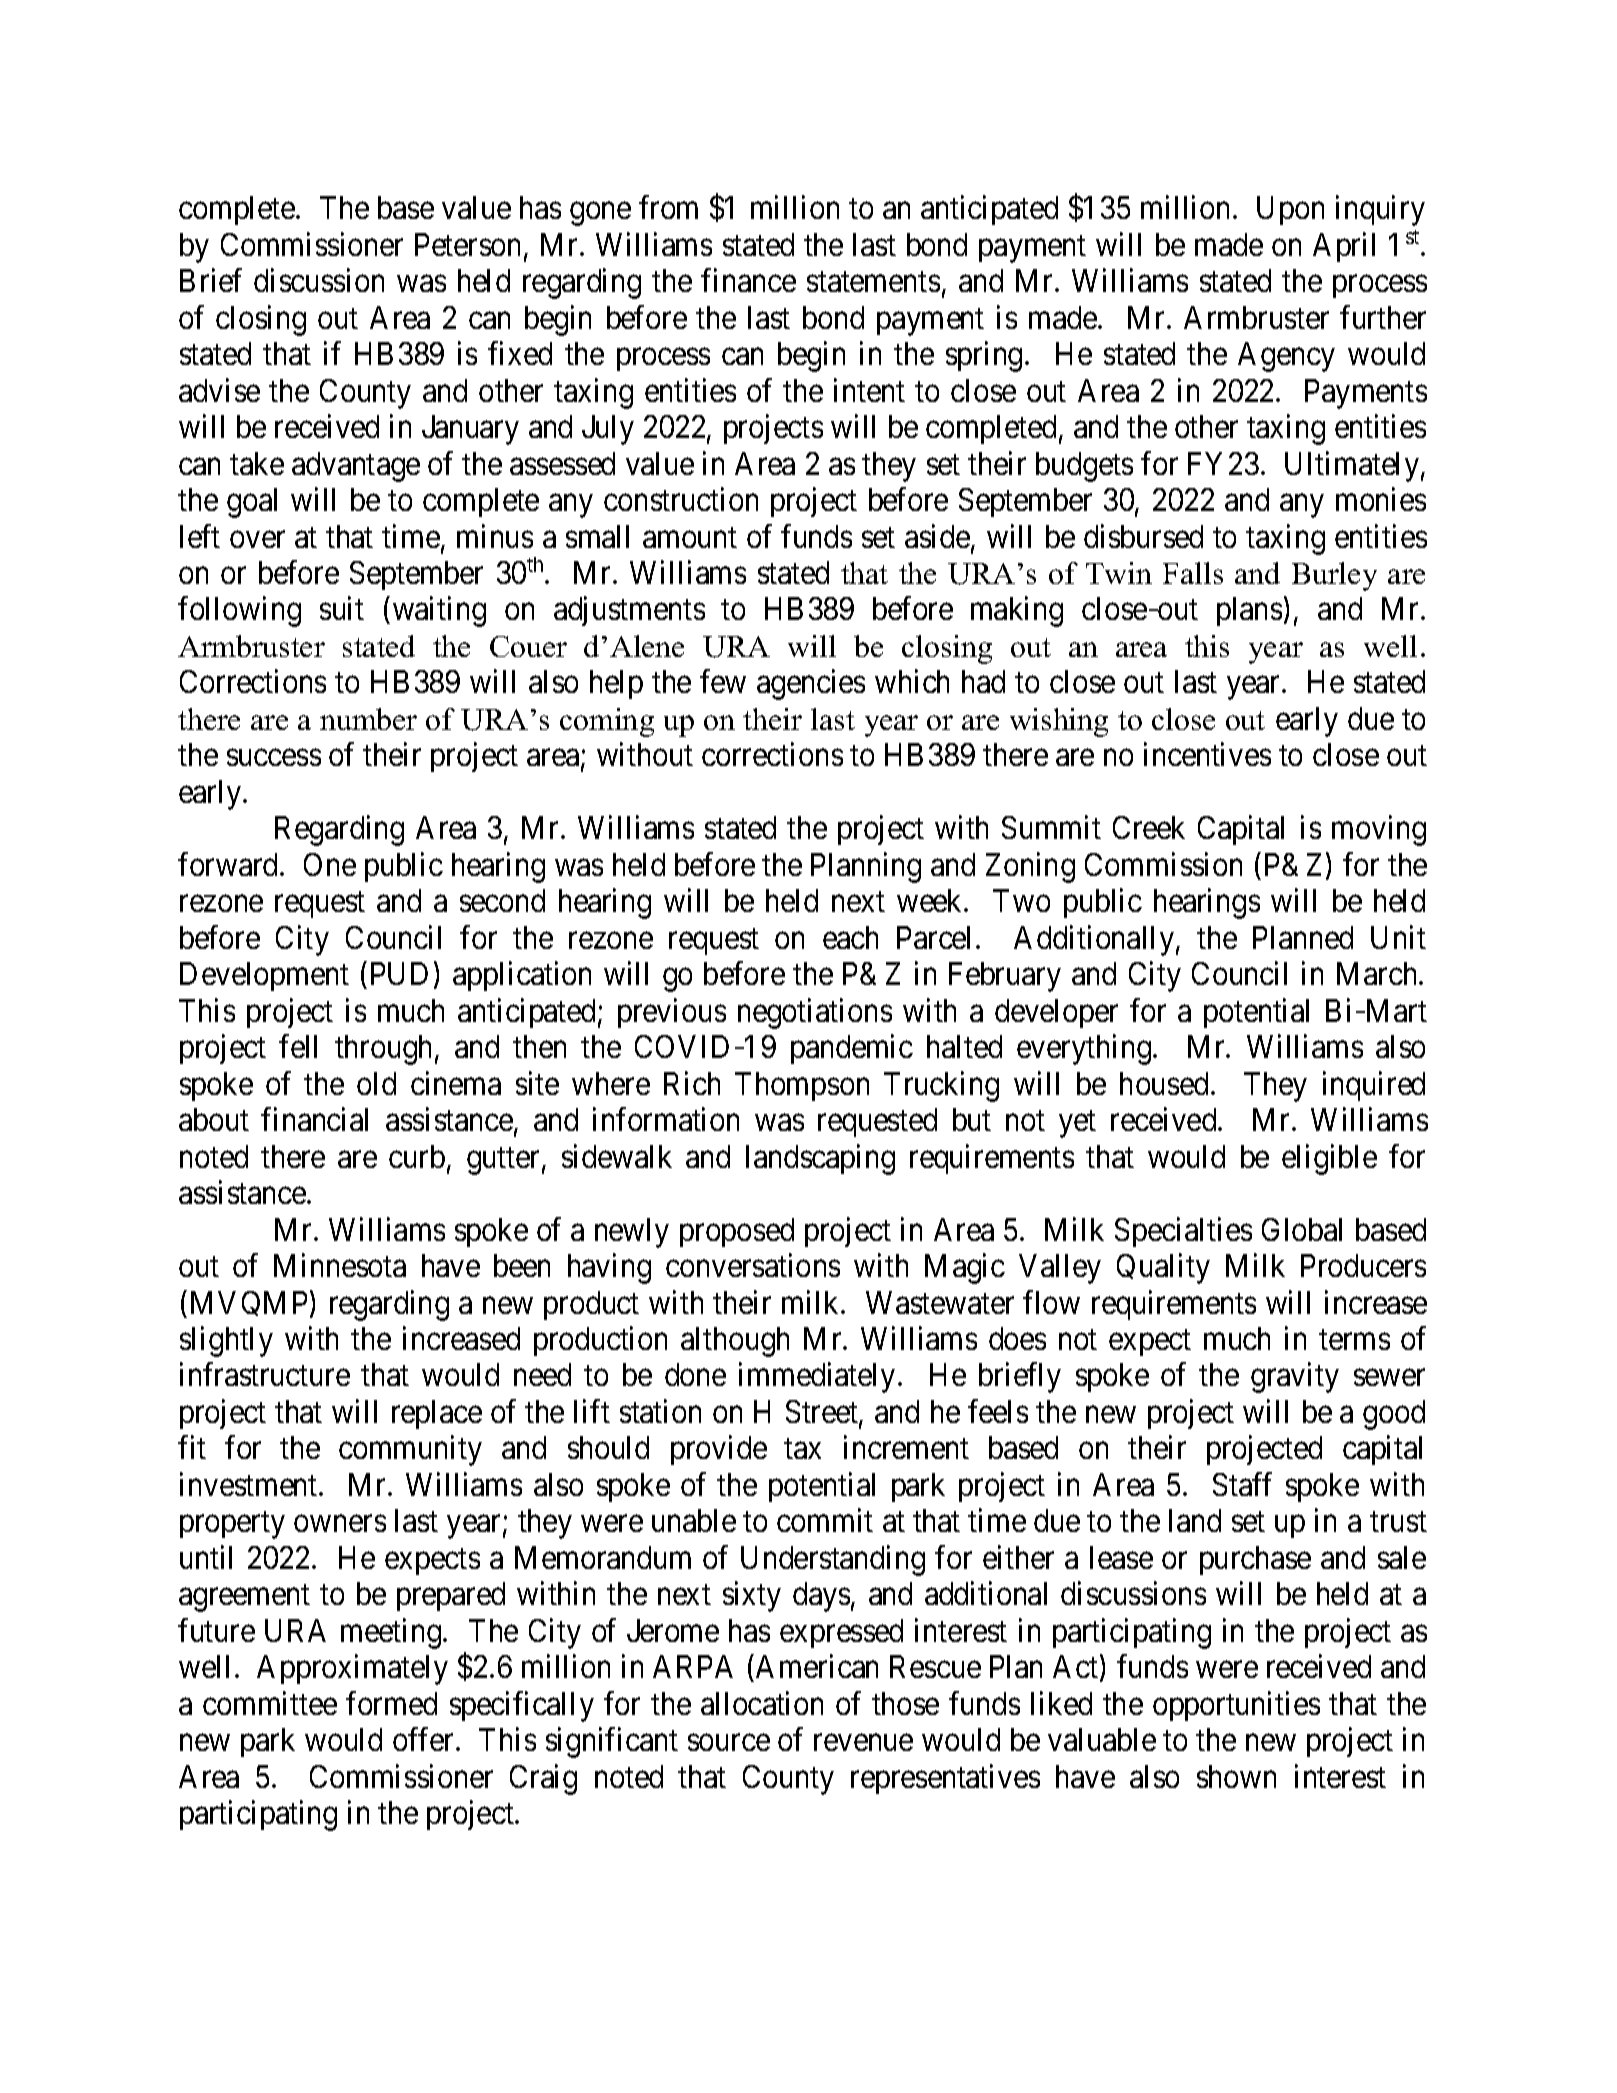  What do you see at coordinates (748, 280) in the image?
I see `finance` at bounding box center [748, 280].
